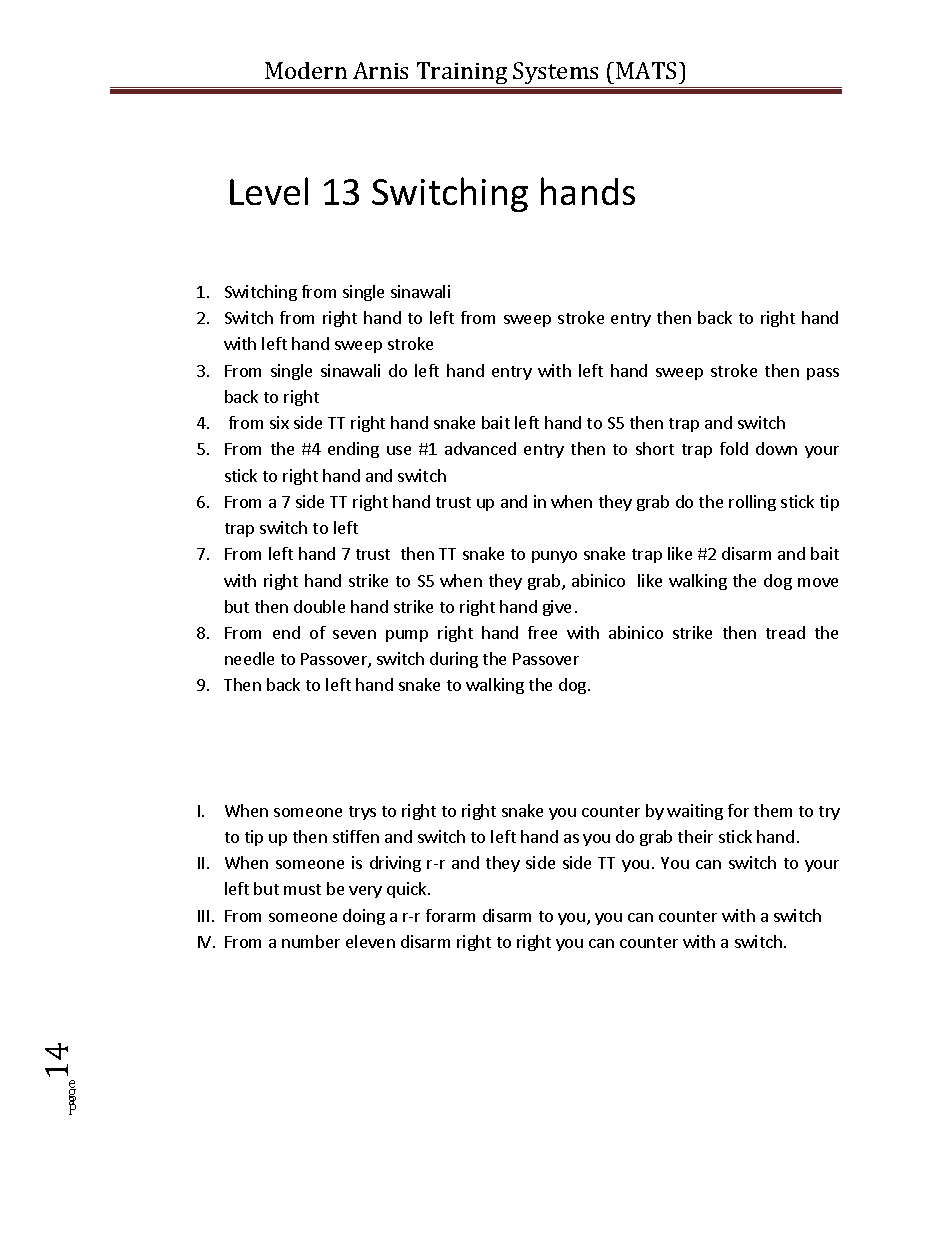  What do you see at coordinates (480, 448) in the screenshot?
I see `advanced` at bounding box center [480, 448].
